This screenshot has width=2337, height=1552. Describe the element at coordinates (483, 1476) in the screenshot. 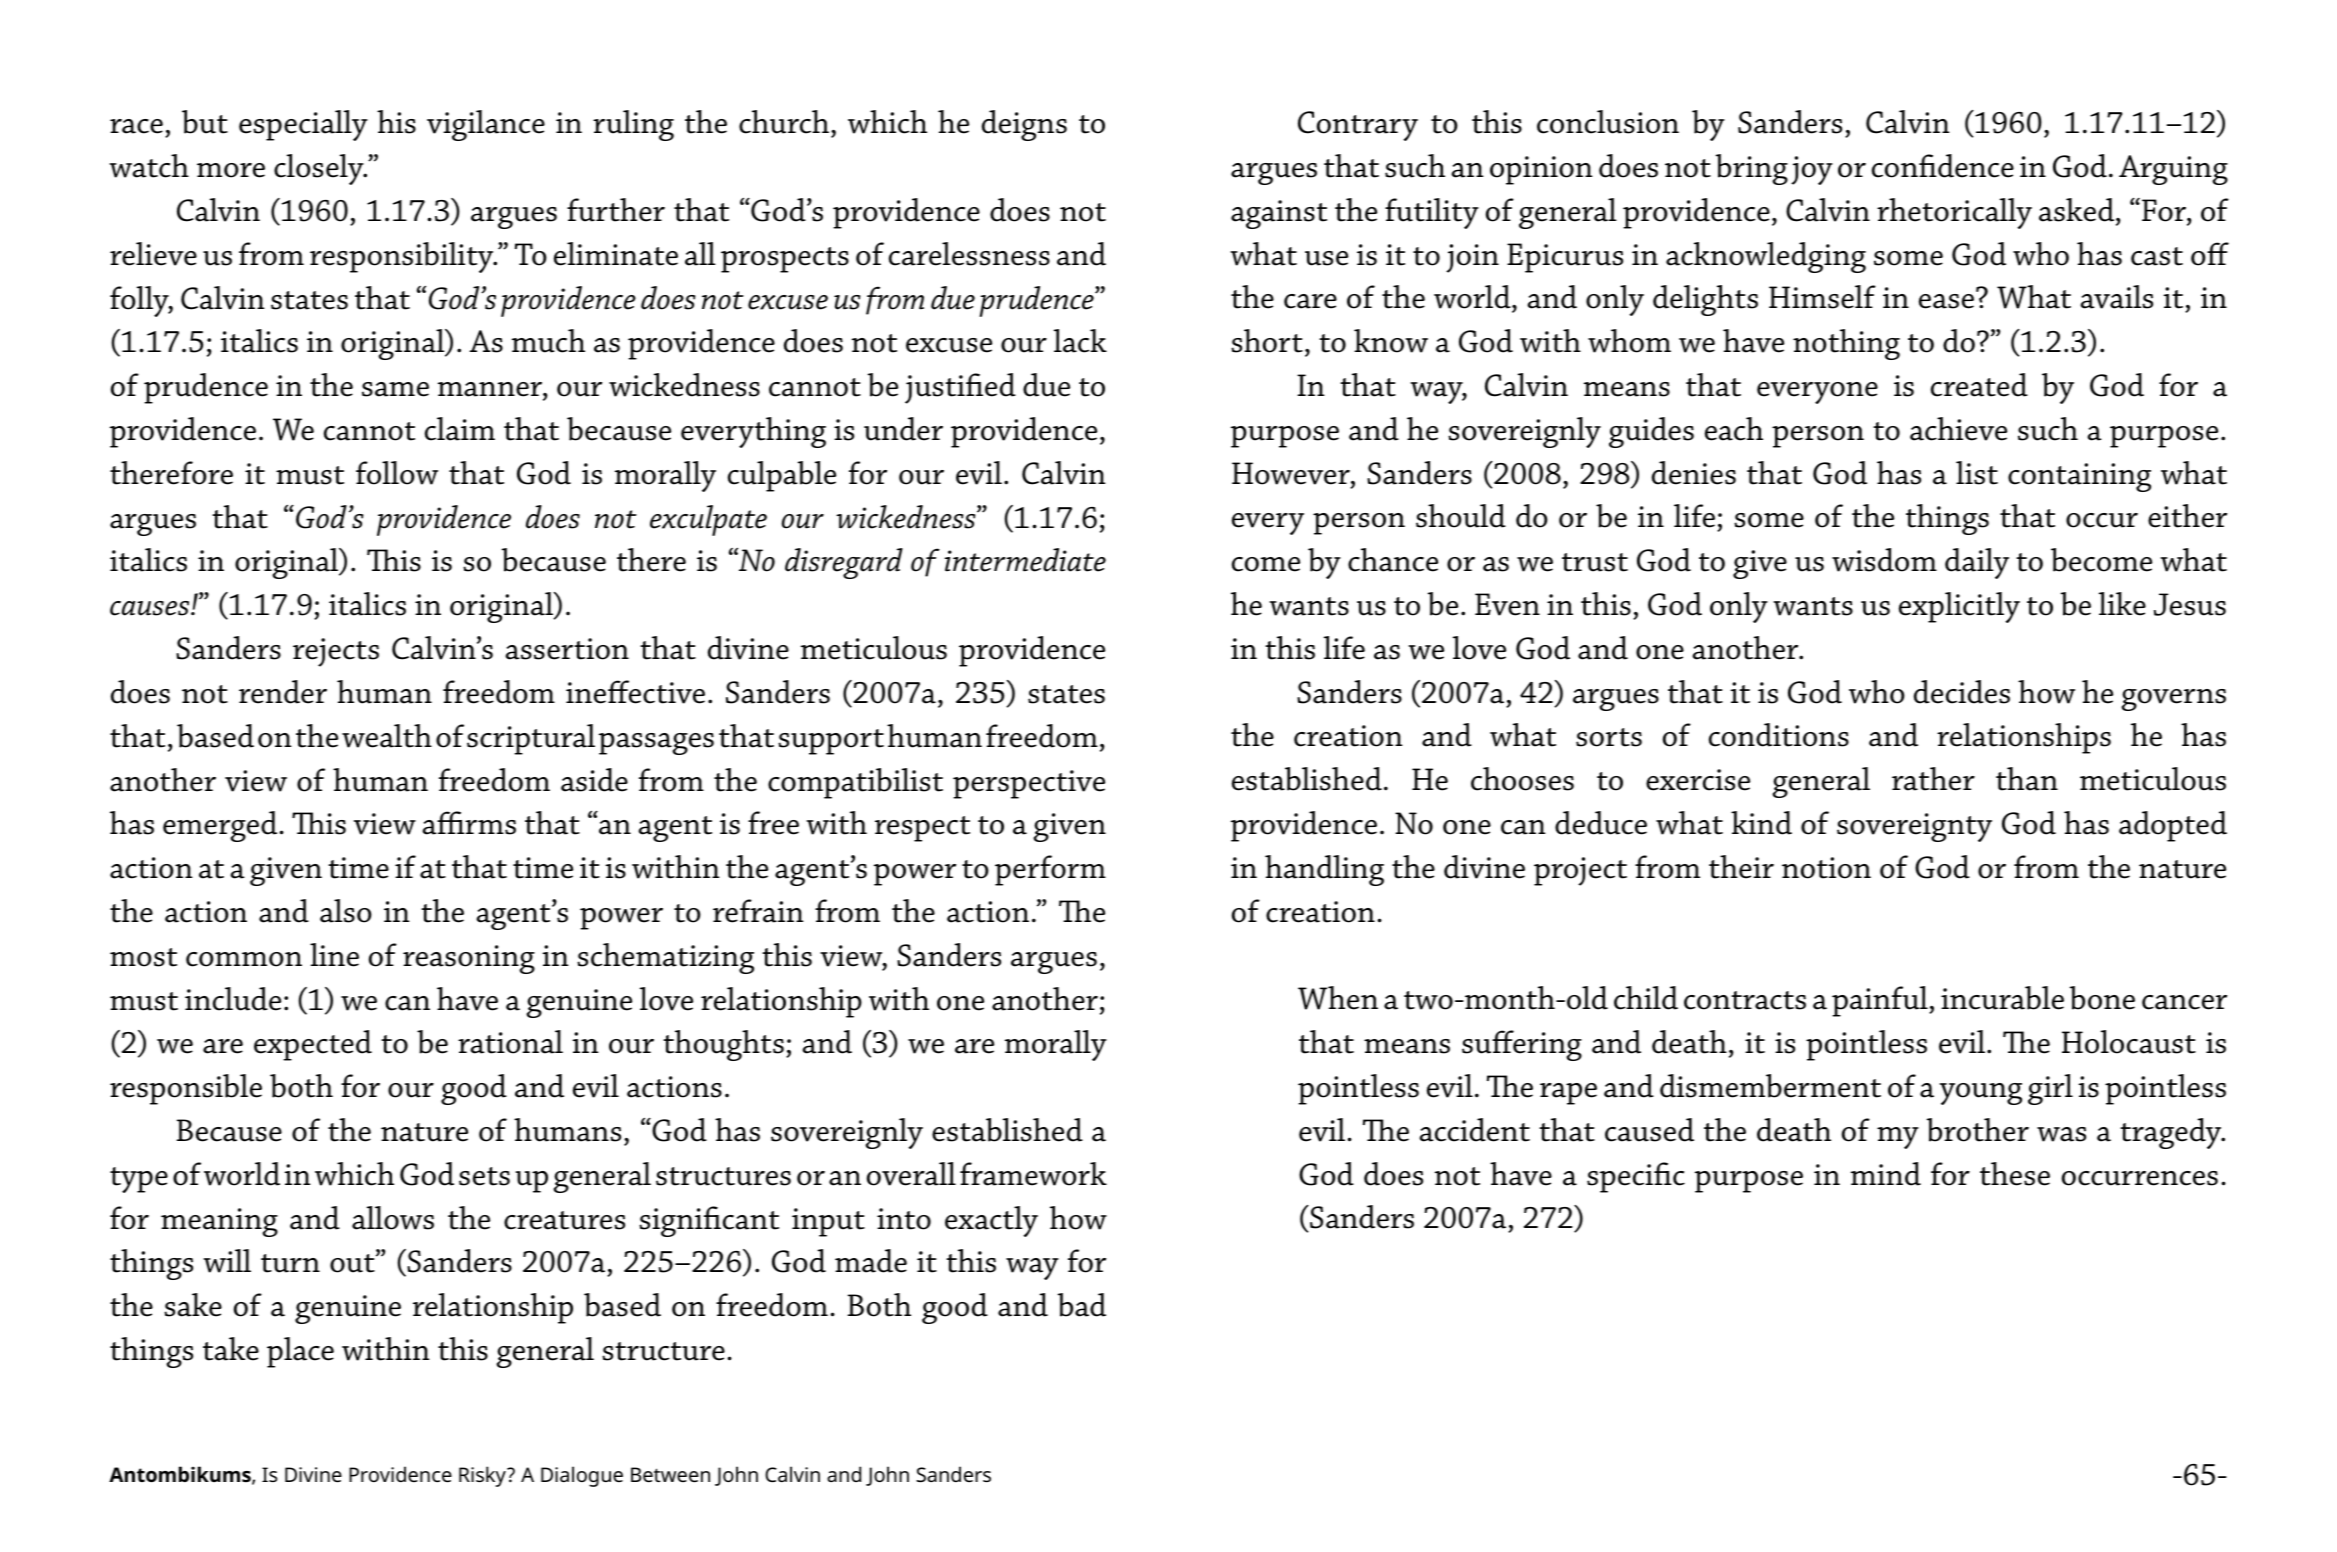

I see `Risky` at that location.
